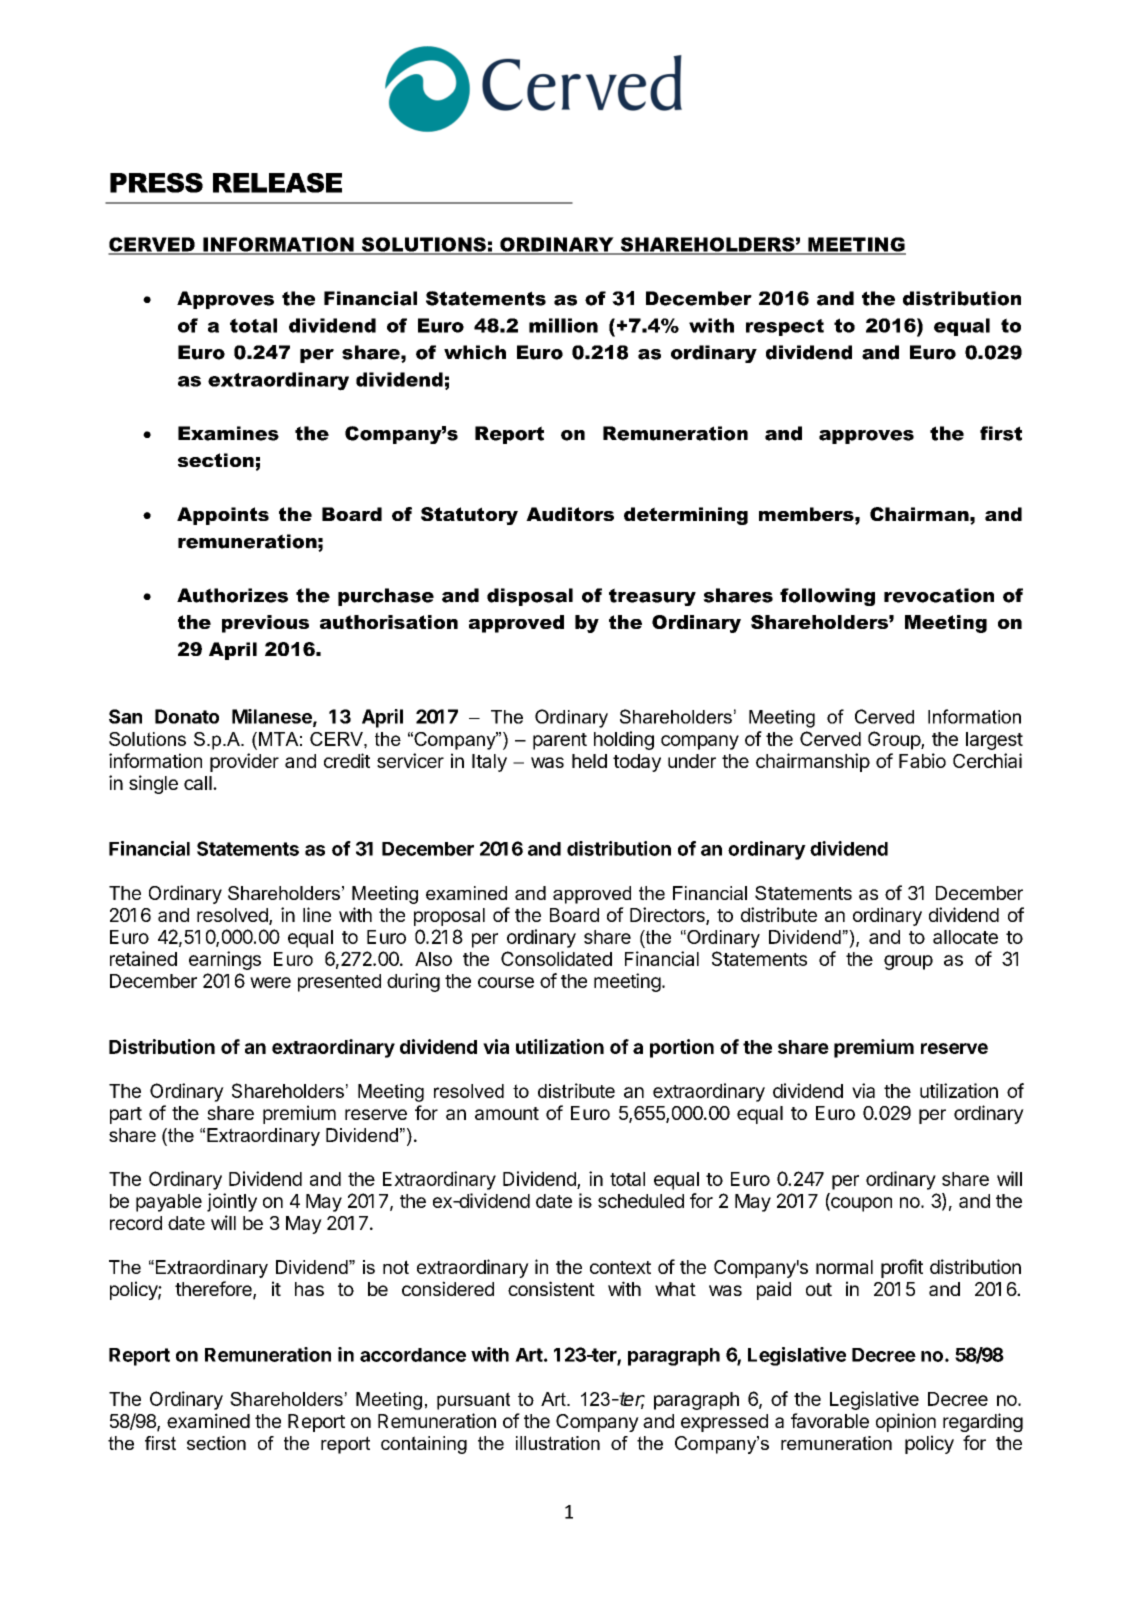  What do you see at coordinates (965, 937) in the document?
I see `allocate` at bounding box center [965, 937].
